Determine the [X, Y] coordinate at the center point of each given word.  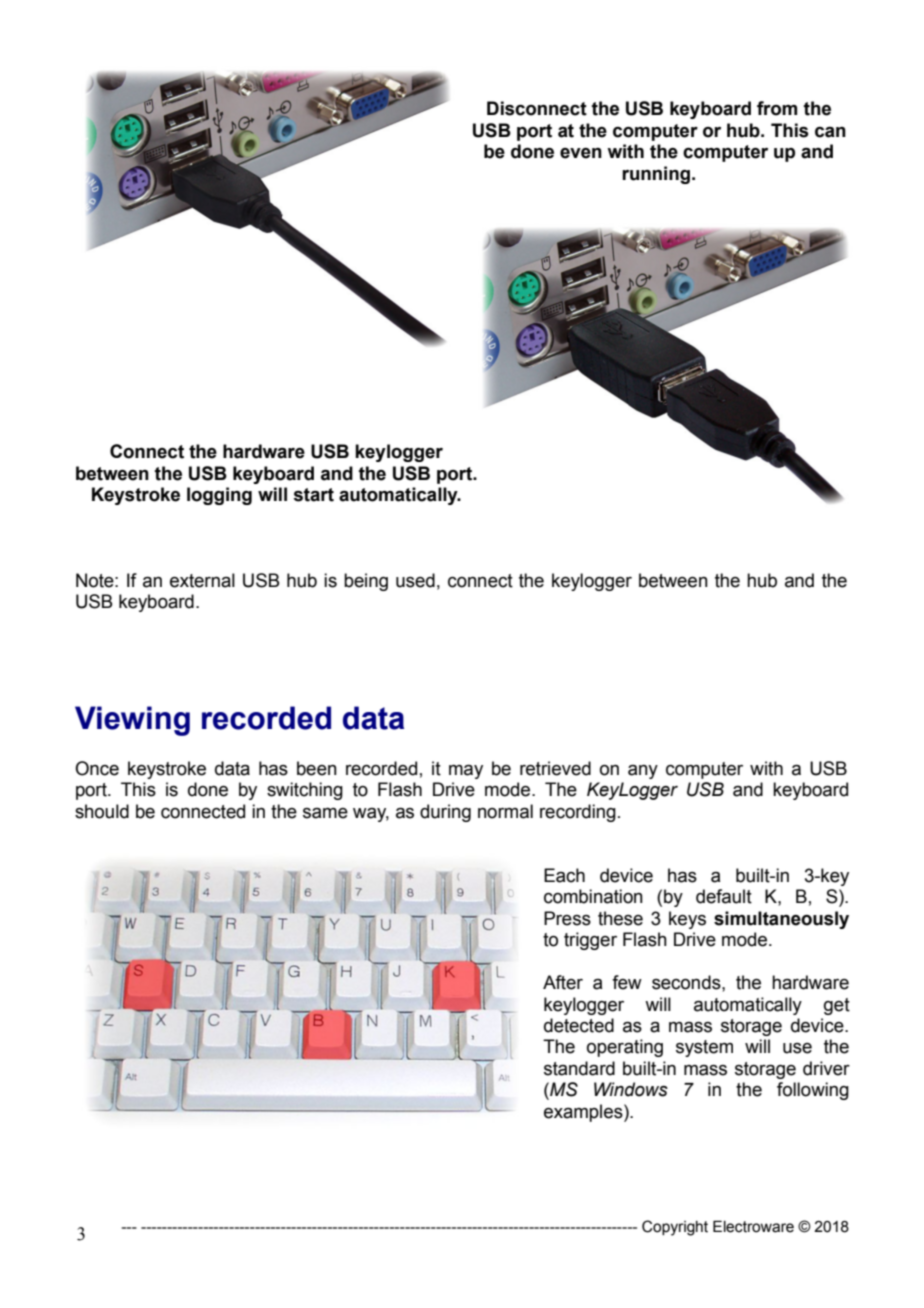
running [656, 175]
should [102, 811]
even [581, 153]
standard [579, 1068]
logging [219, 496]
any [643, 772]
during [445, 813]
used [415, 580]
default [724, 896]
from [777, 108]
